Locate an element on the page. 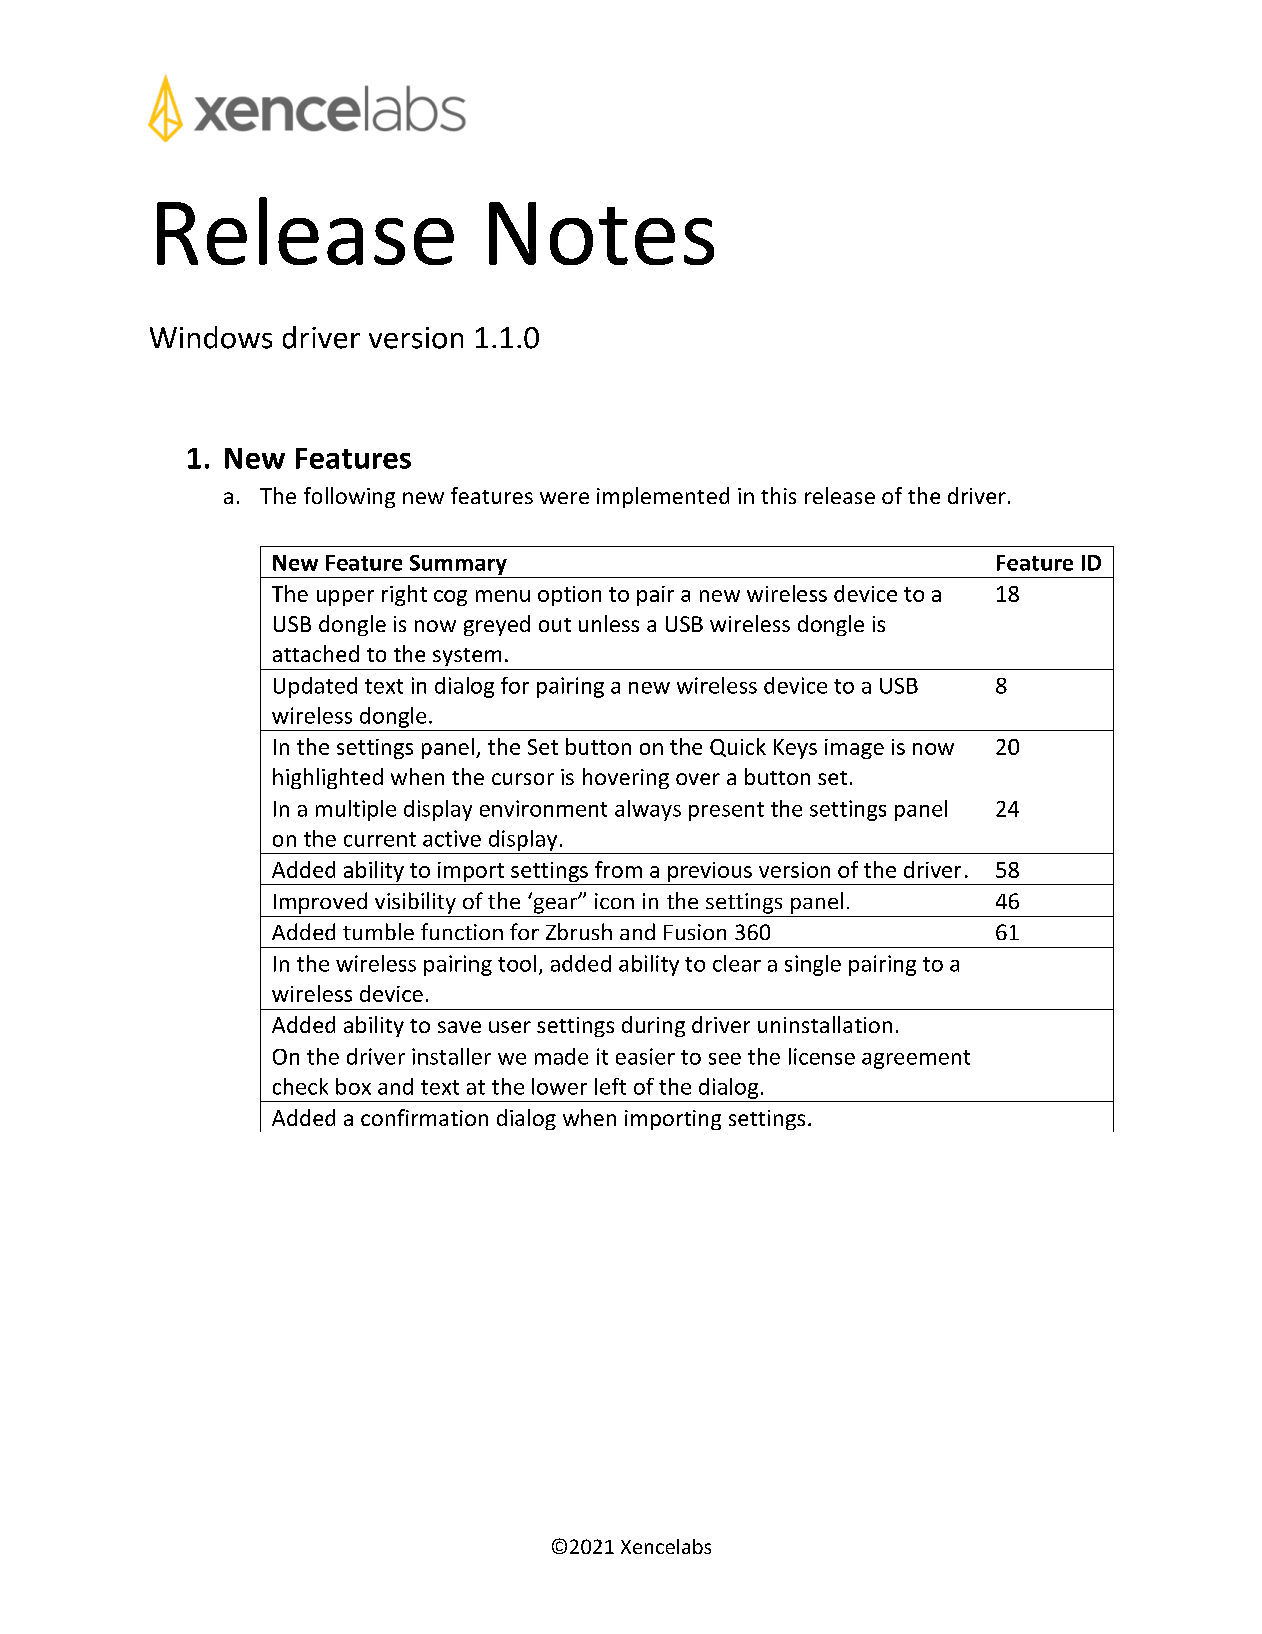  Notes is located at coordinates (601, 233).
